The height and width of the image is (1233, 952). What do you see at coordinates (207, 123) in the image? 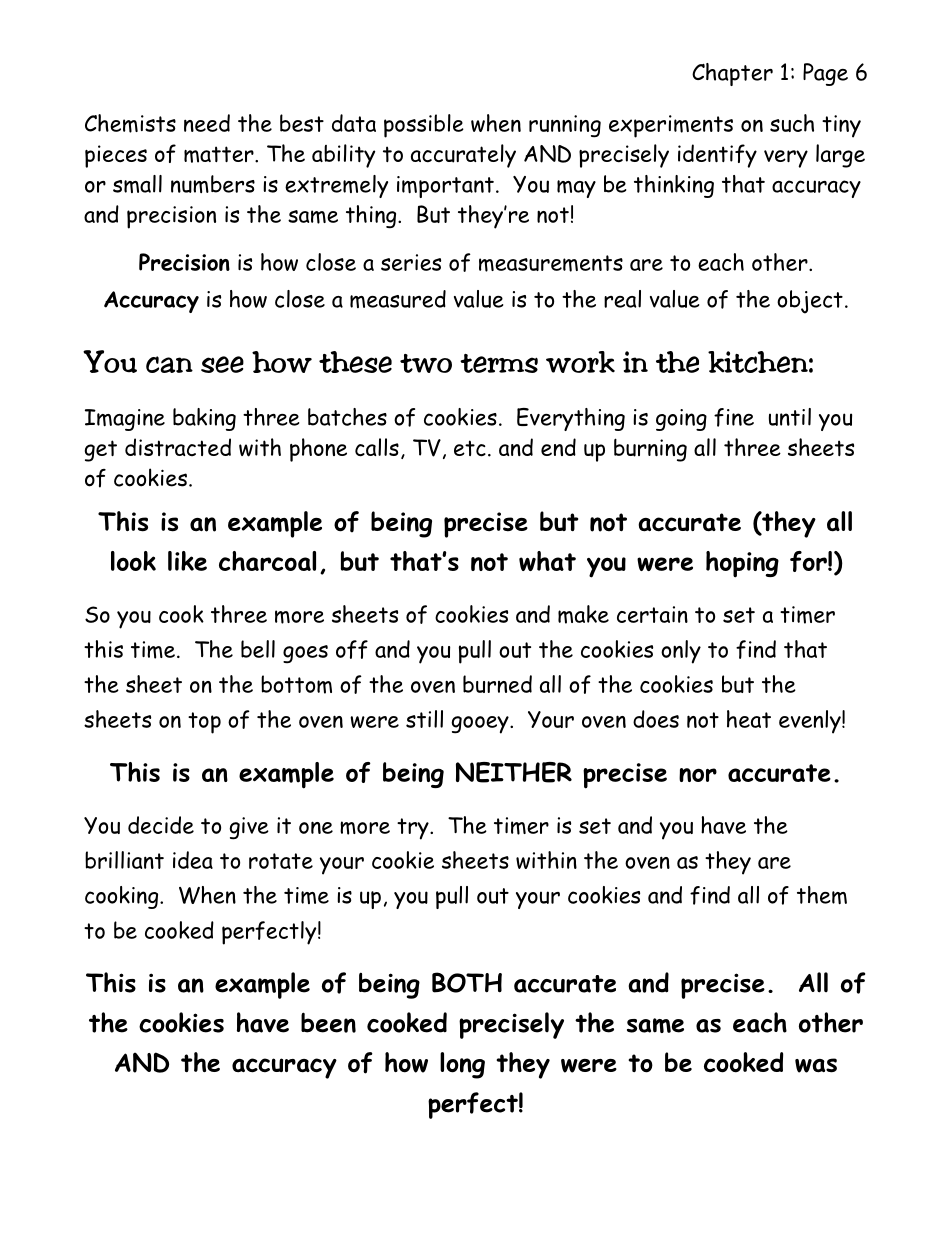
I see `need` at bounding box center [207, 123].
